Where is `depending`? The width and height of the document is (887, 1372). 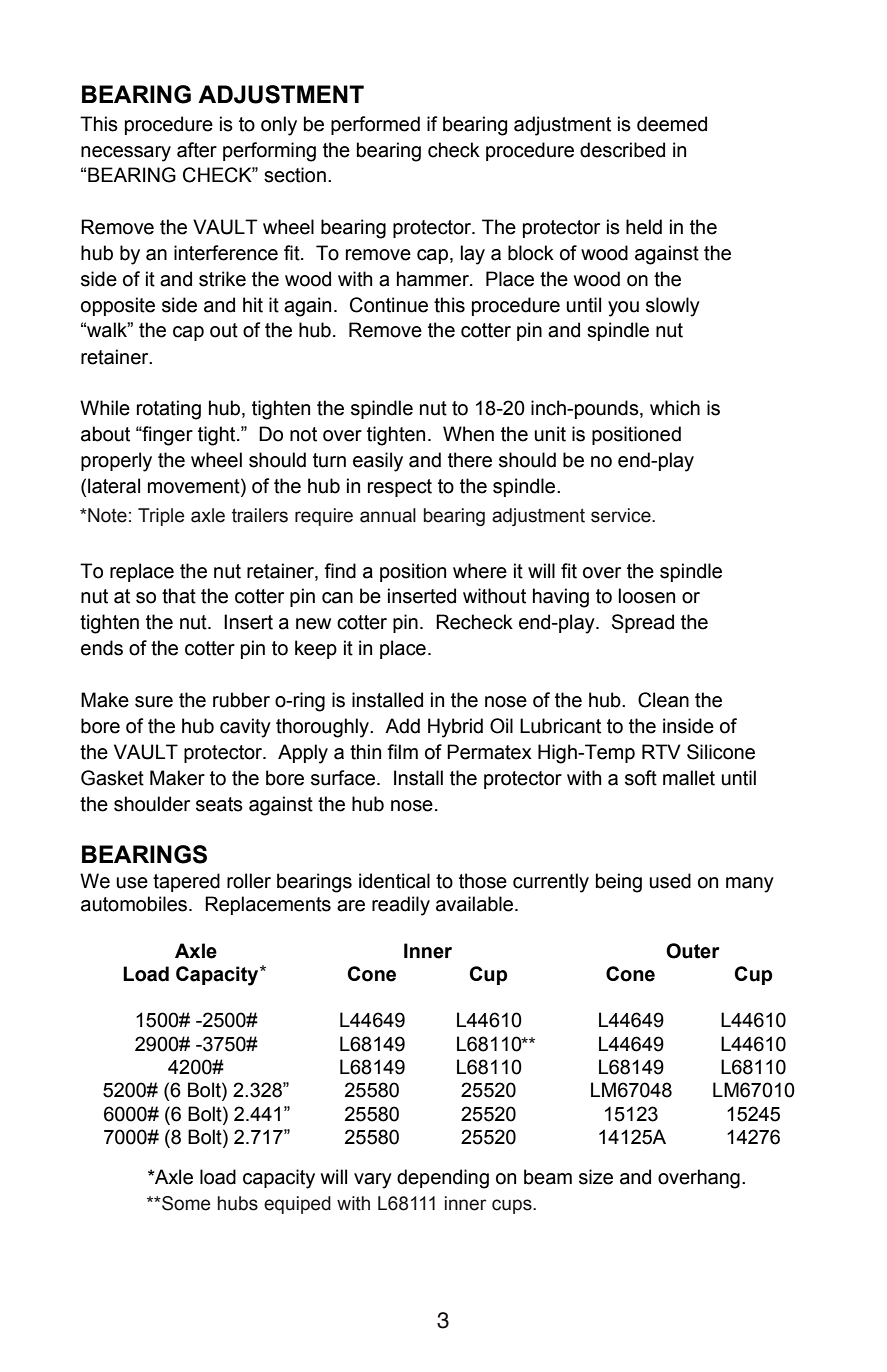 depending is located at coordinates (443, 1179).
